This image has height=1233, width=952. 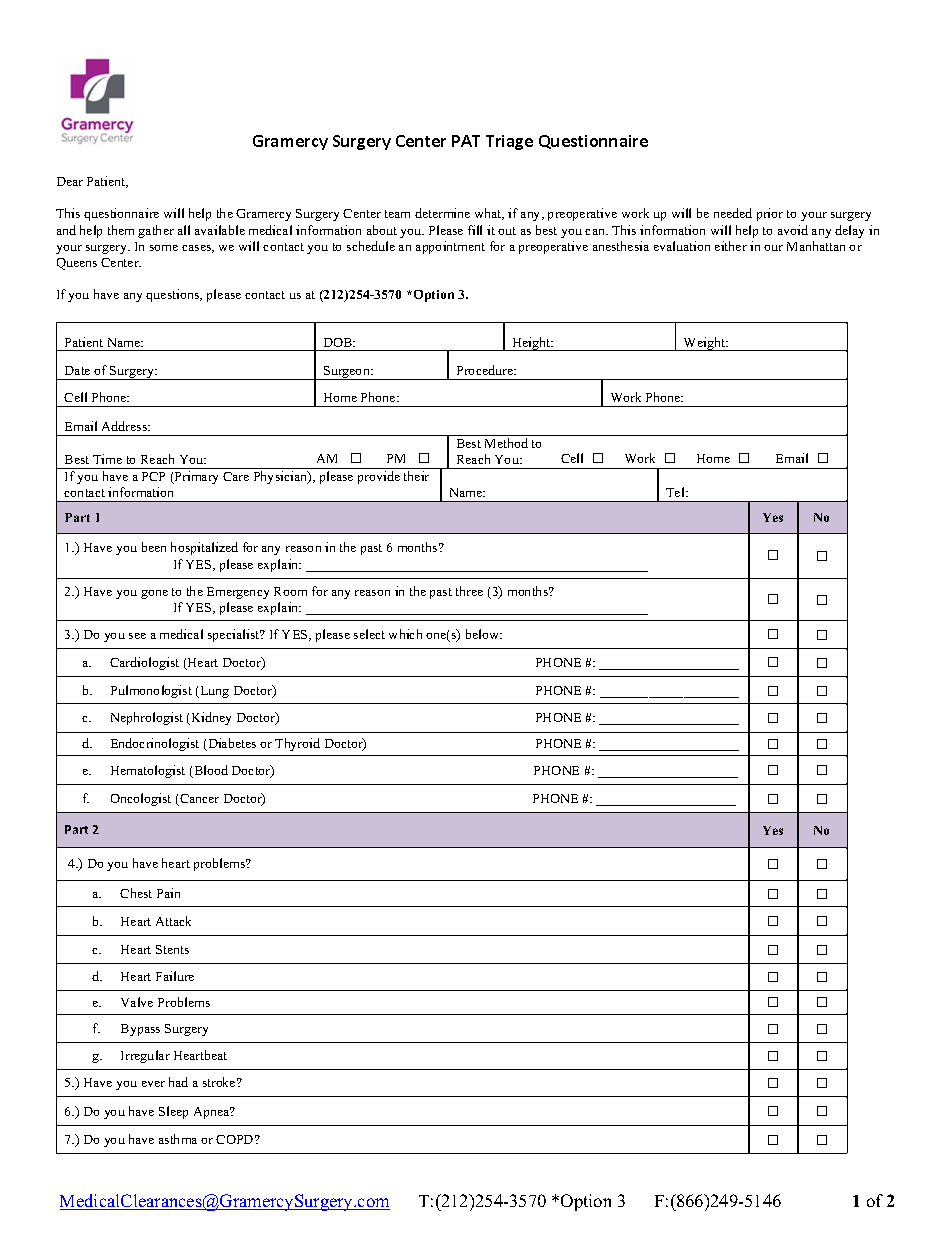 What do you see at coordinates (416, 476) in the image?
I see `their` at bounding box center [416, 476].
